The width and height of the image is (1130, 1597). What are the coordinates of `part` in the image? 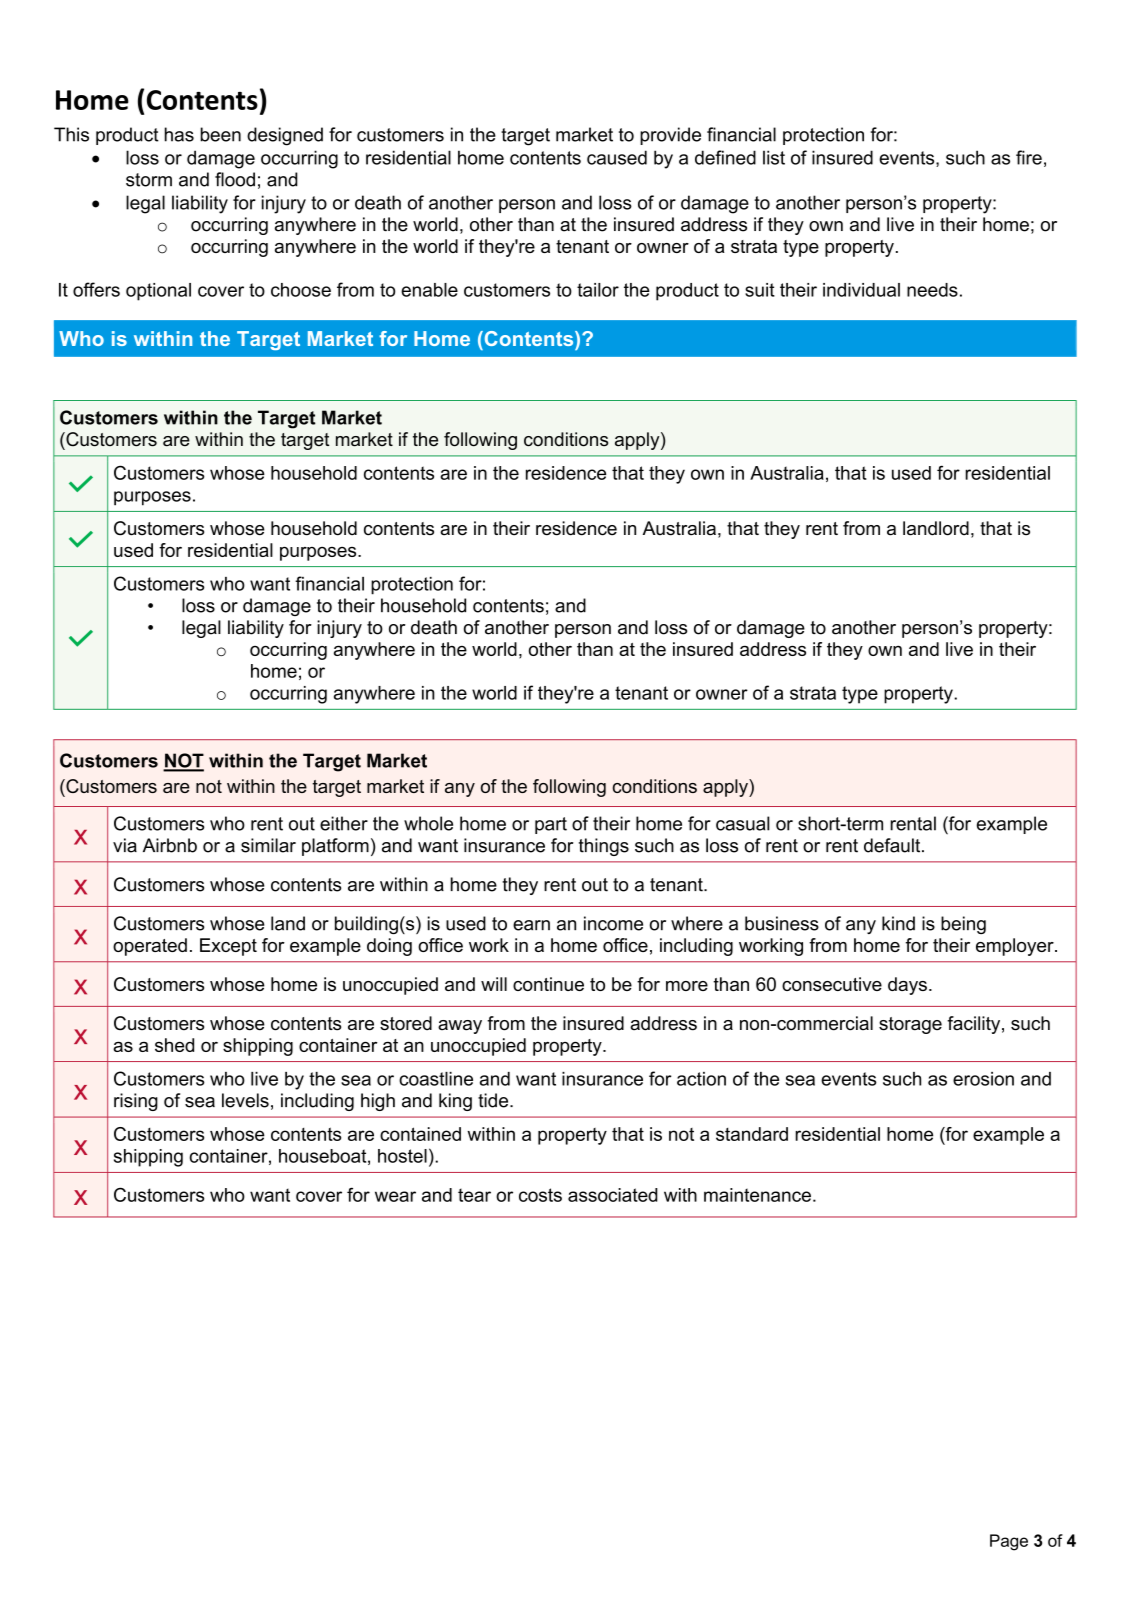 It's located at (551, 825).
